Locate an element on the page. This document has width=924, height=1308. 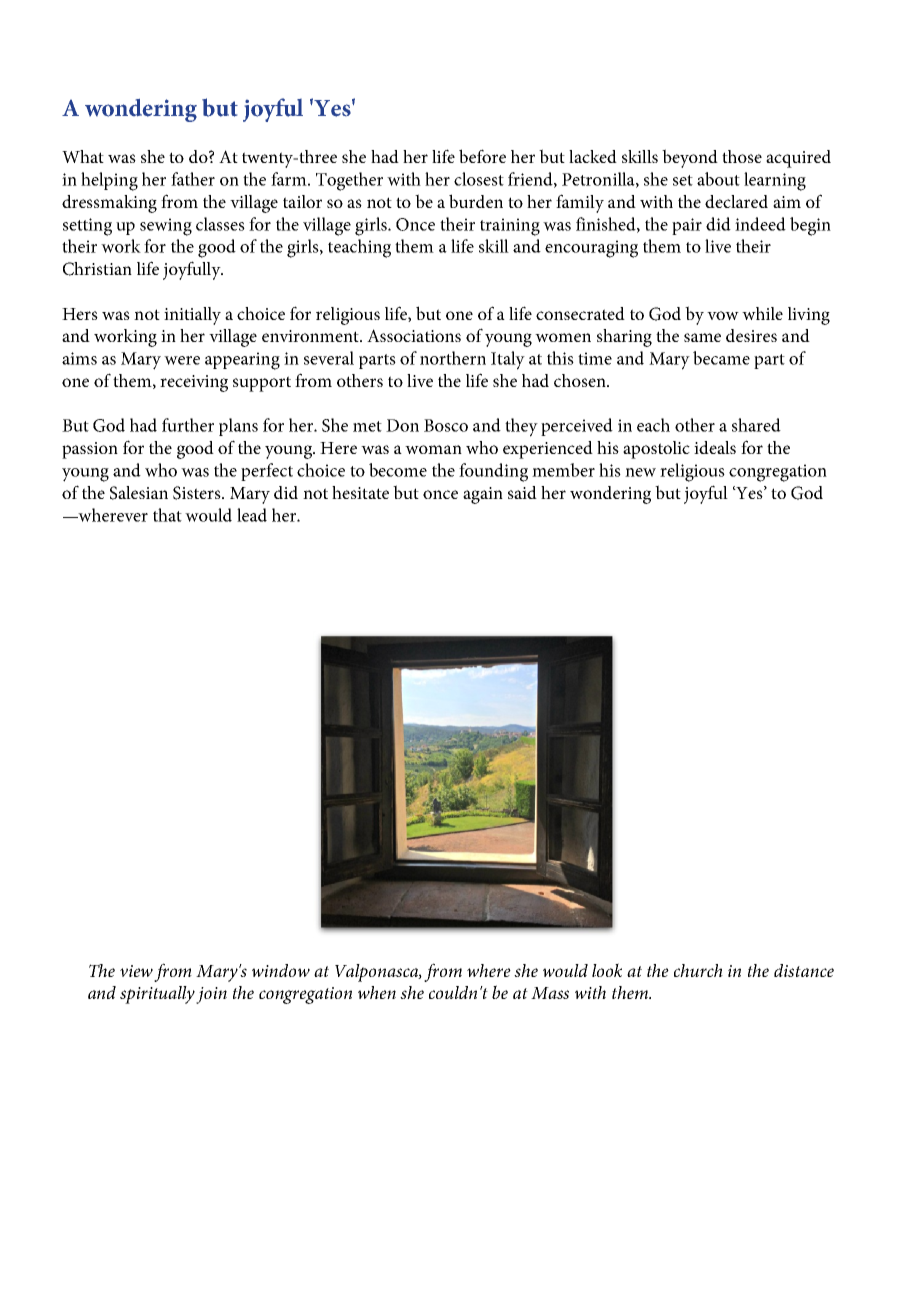
about is located at coordinates (718, 179).
